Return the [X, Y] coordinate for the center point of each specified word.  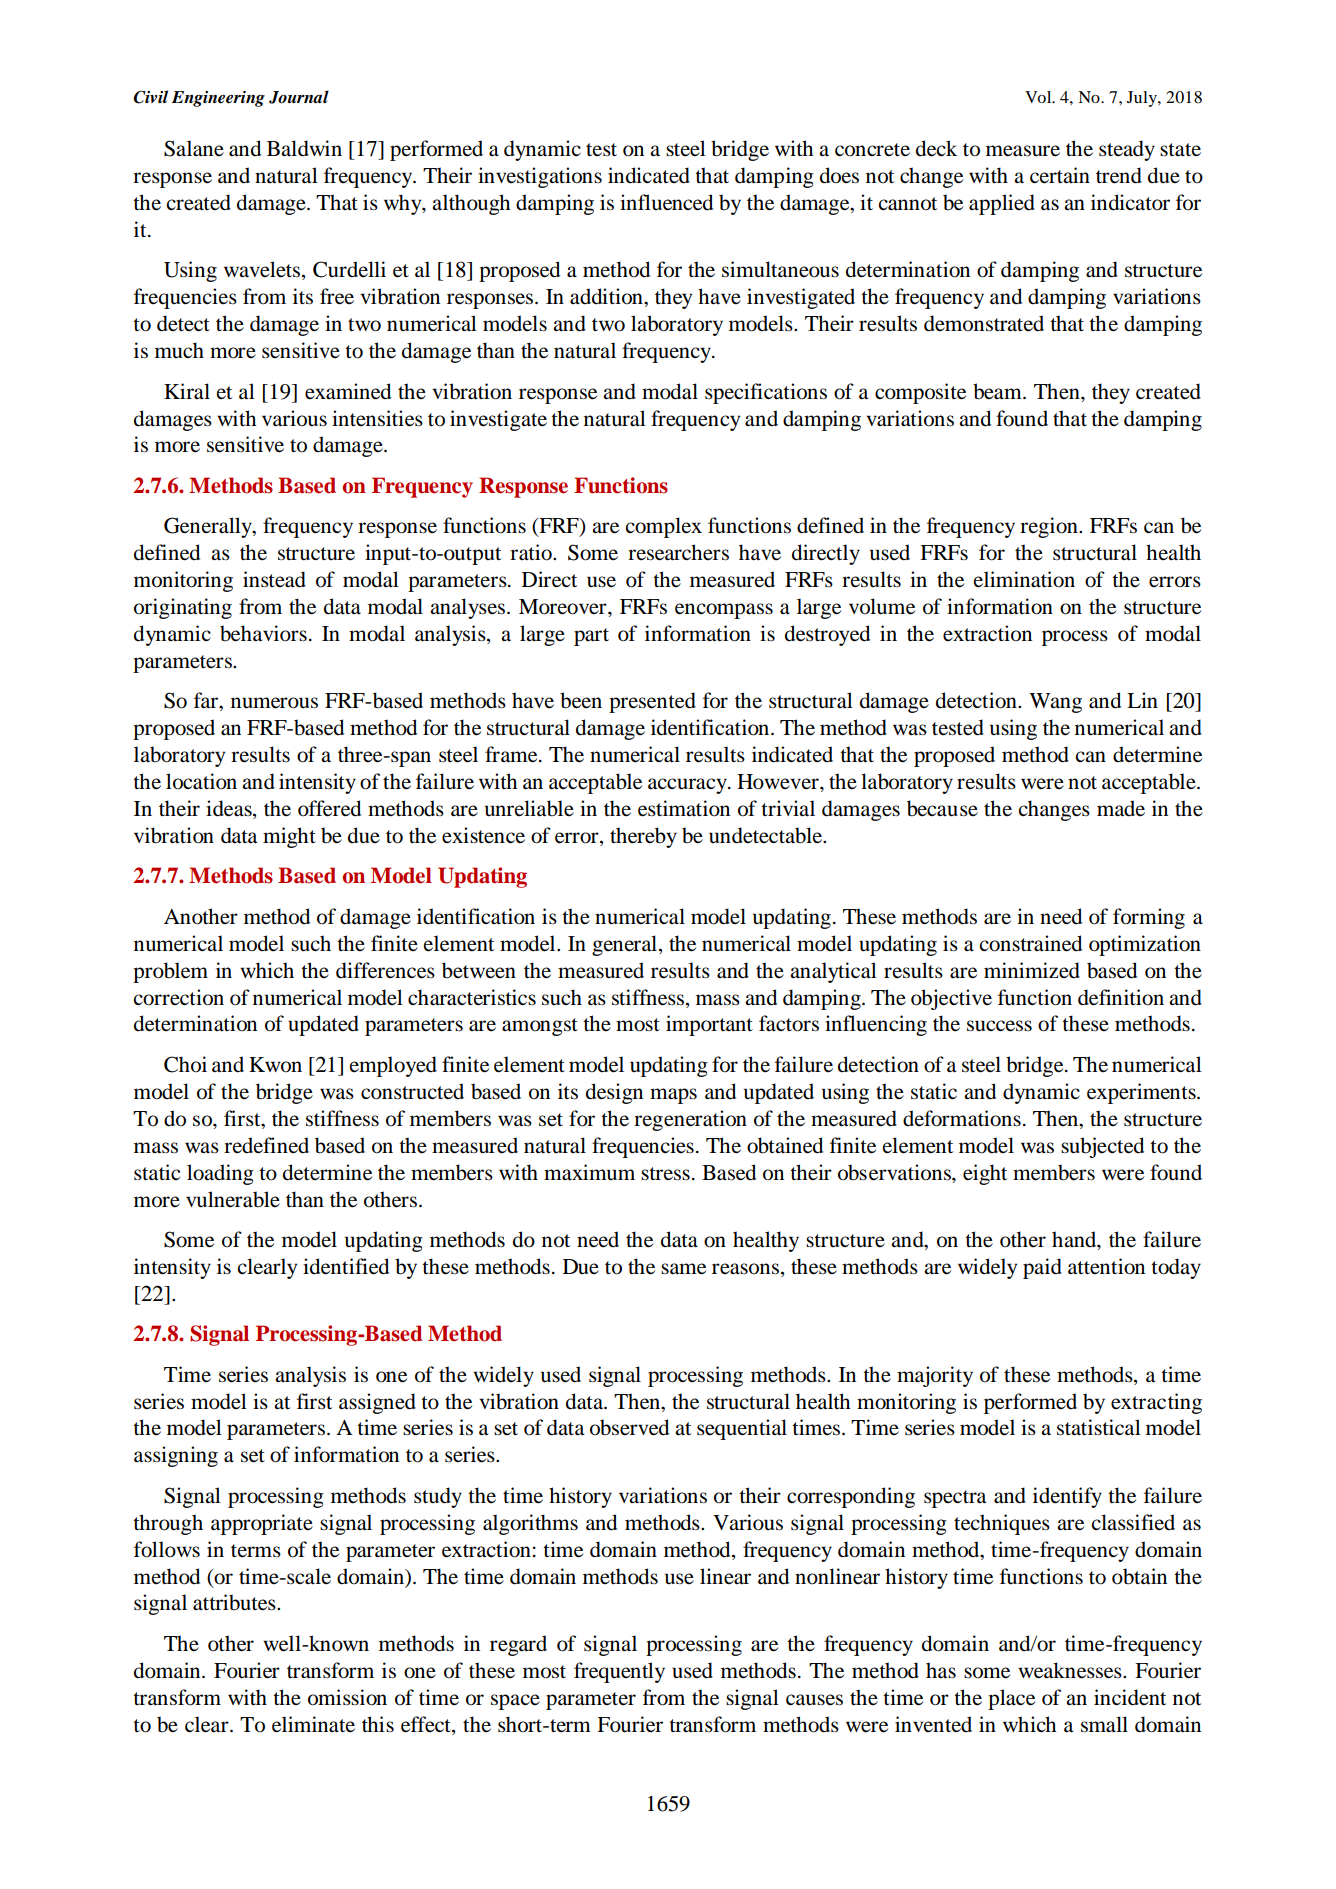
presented [652, 702]
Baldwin [304, 148]
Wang [1055, 703]
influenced [666, 202]
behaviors [263, 633]
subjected [1102, 1147]
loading [220, 1174]
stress [665, 1174]
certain [1060, 175]
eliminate [313, 1724]
